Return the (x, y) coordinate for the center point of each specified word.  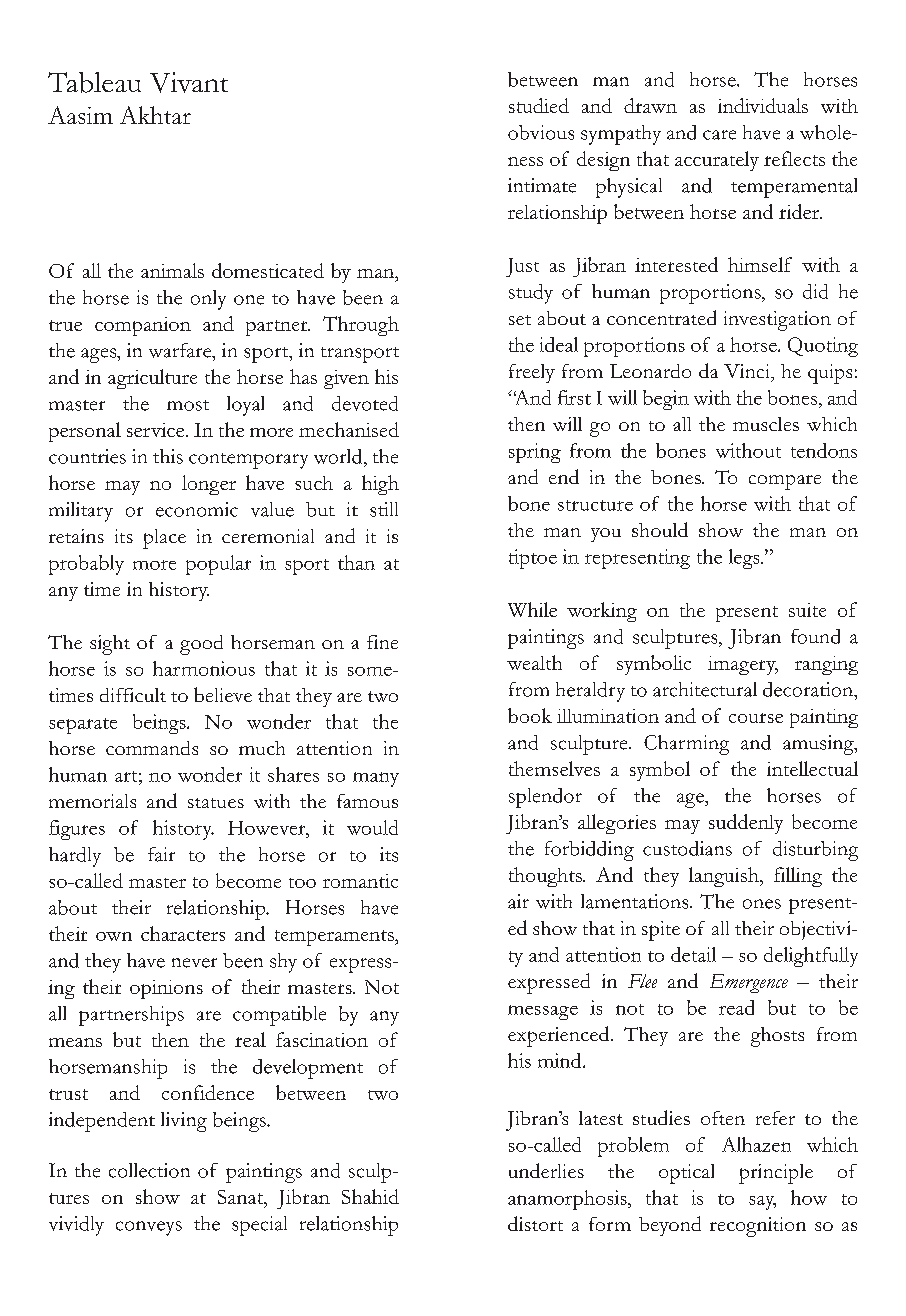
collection (149, 1170)
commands (152, 748)
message (543, 1012)
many (376, 779)
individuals (763, 105)
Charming (686, 745)
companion (143, 326)
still (384, 509)
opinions (166, 989)
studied (539, 105)
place (164, 539)
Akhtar (155, 115)
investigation (777, 321)
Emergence (749, 983)
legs (745, 559)
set (520, 320)
